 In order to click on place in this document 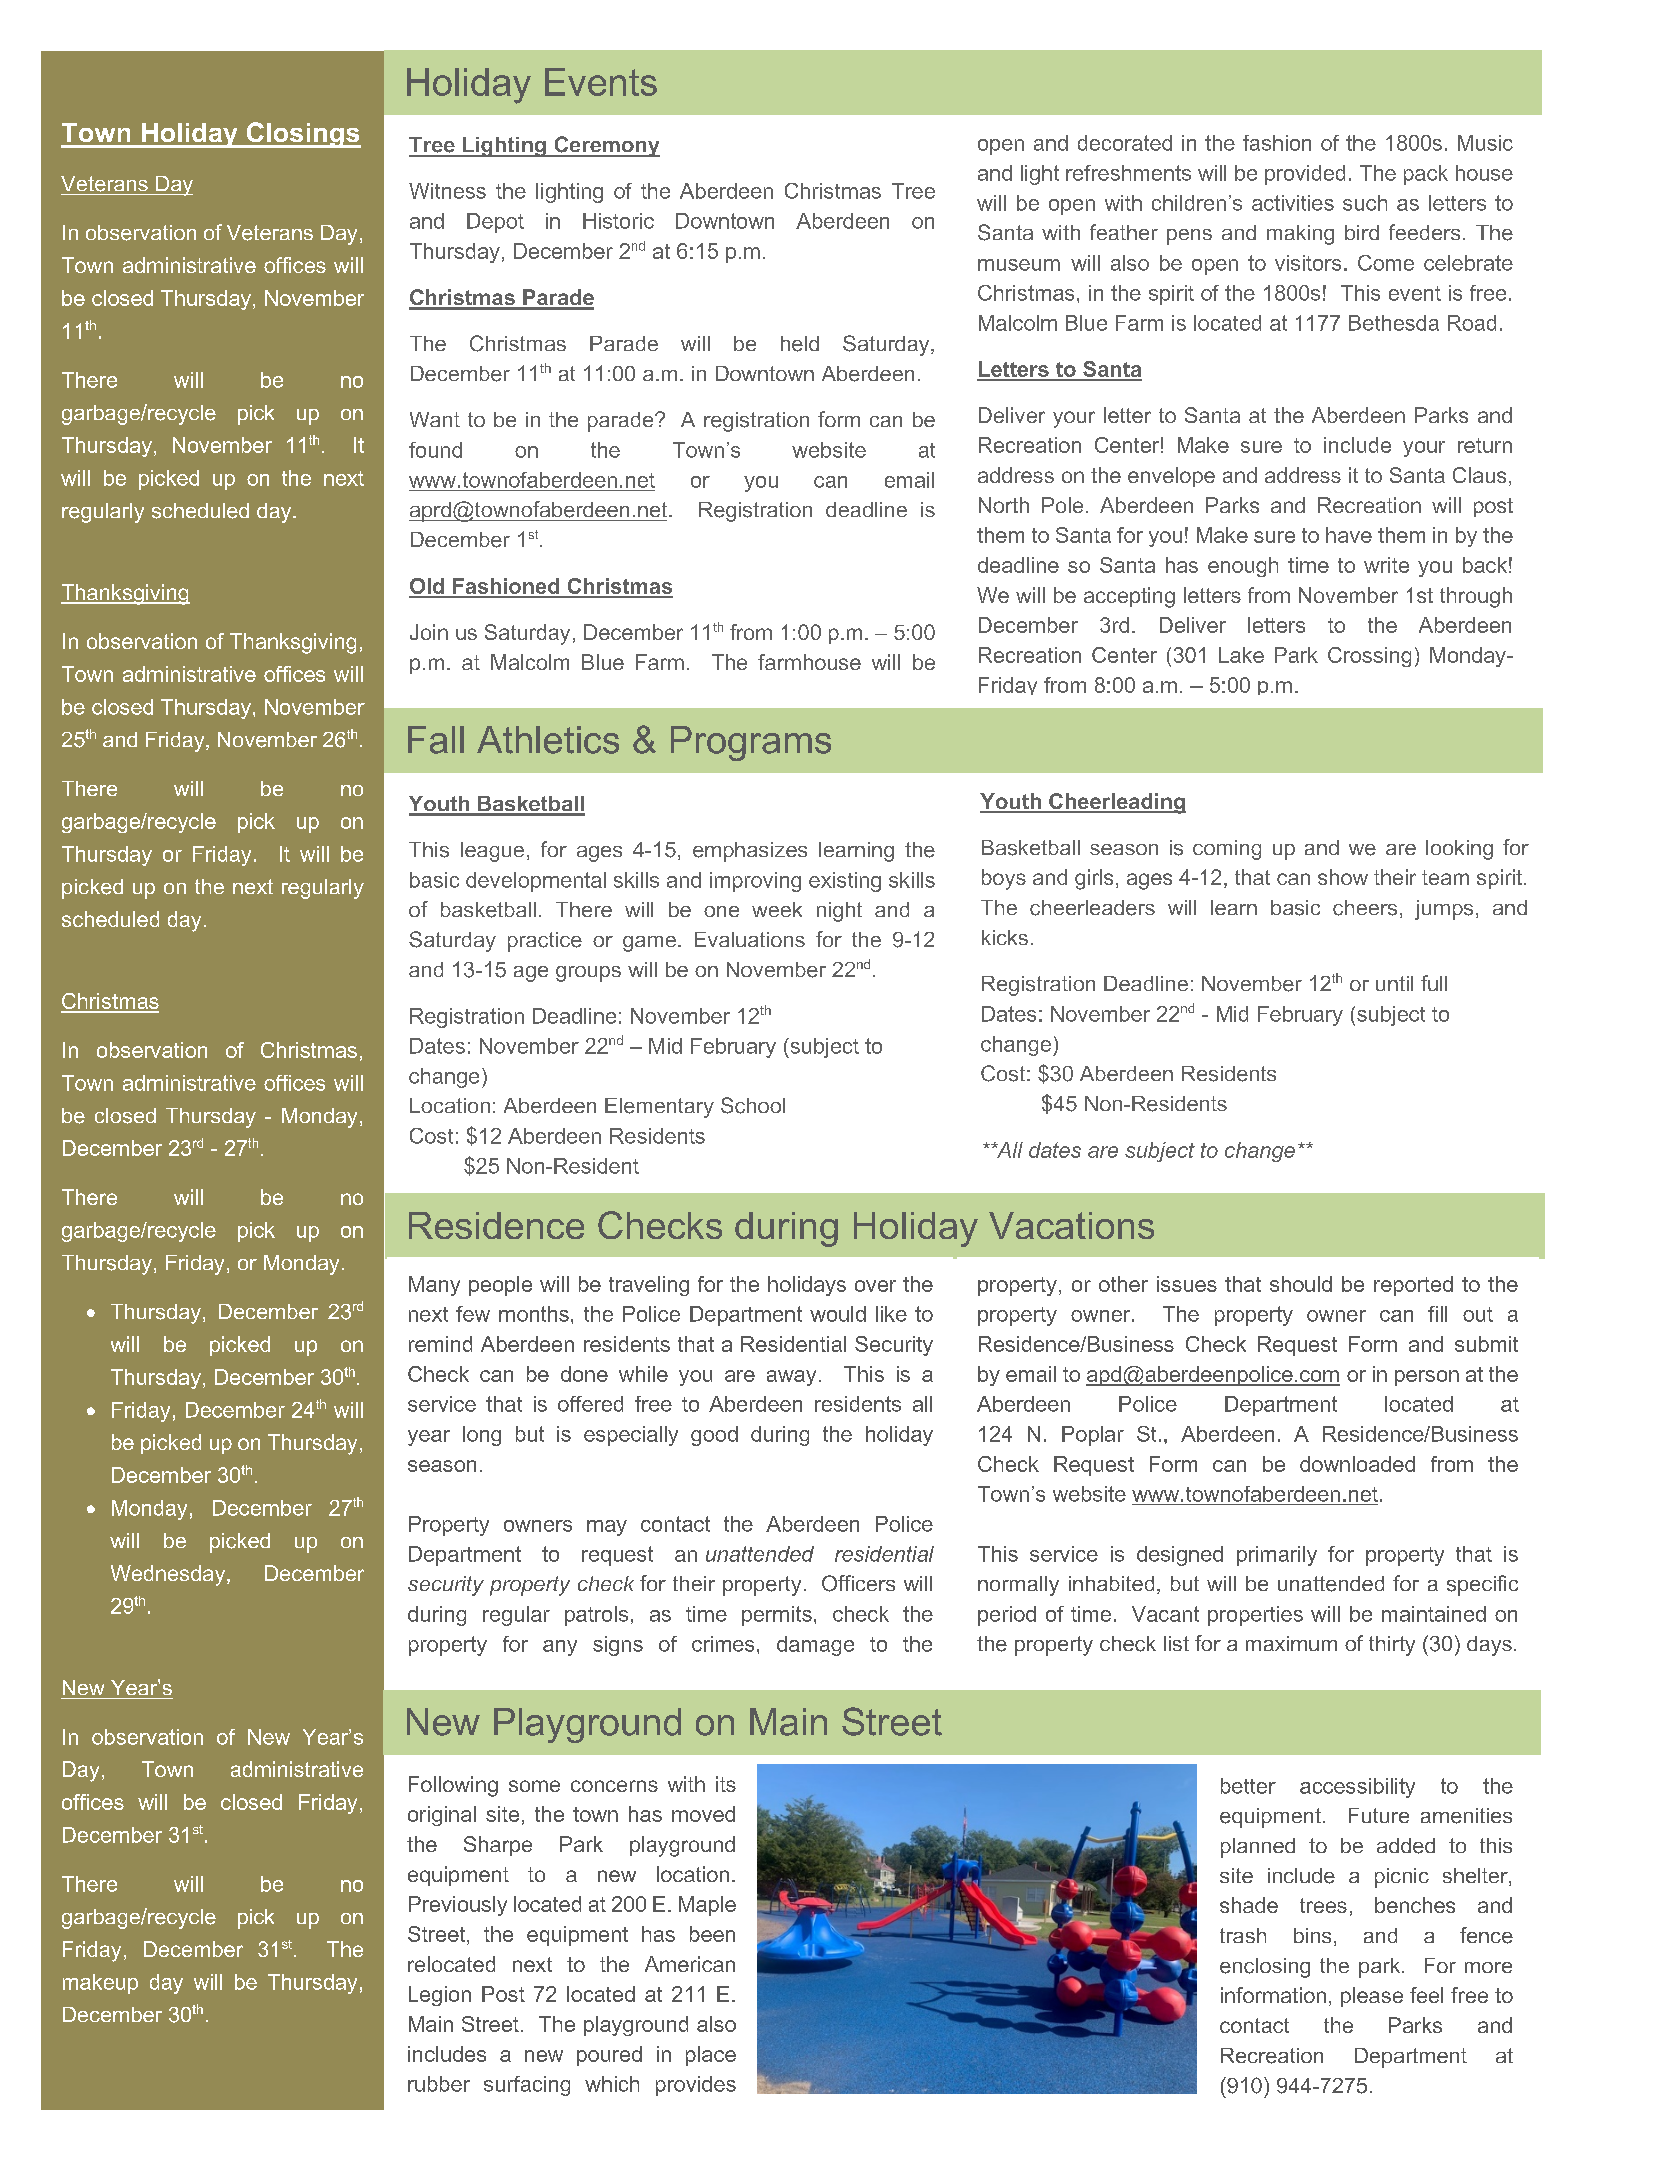, I will do `click(711, 2056)`.
